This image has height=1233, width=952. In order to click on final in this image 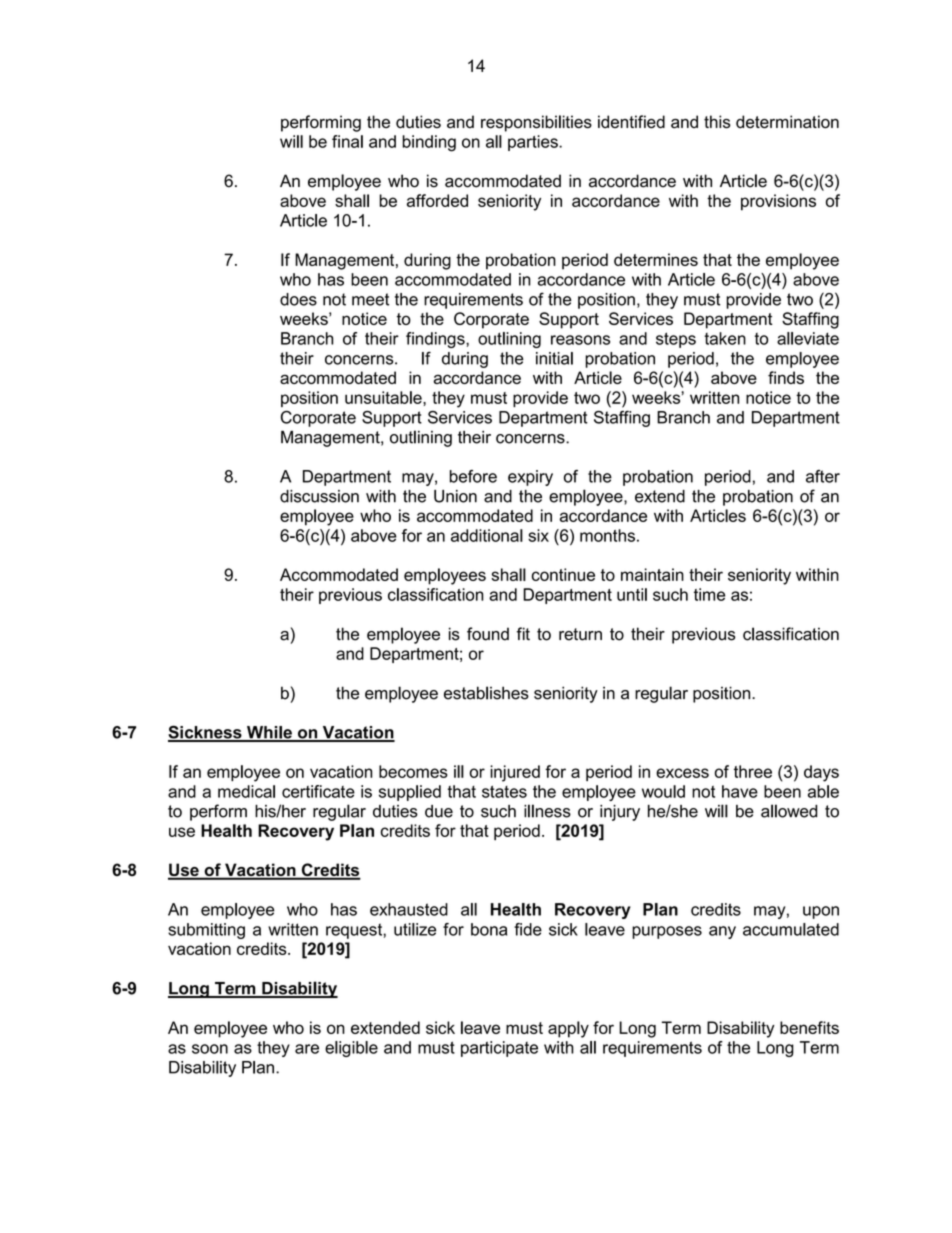, I will do `click(347, 141)`.
